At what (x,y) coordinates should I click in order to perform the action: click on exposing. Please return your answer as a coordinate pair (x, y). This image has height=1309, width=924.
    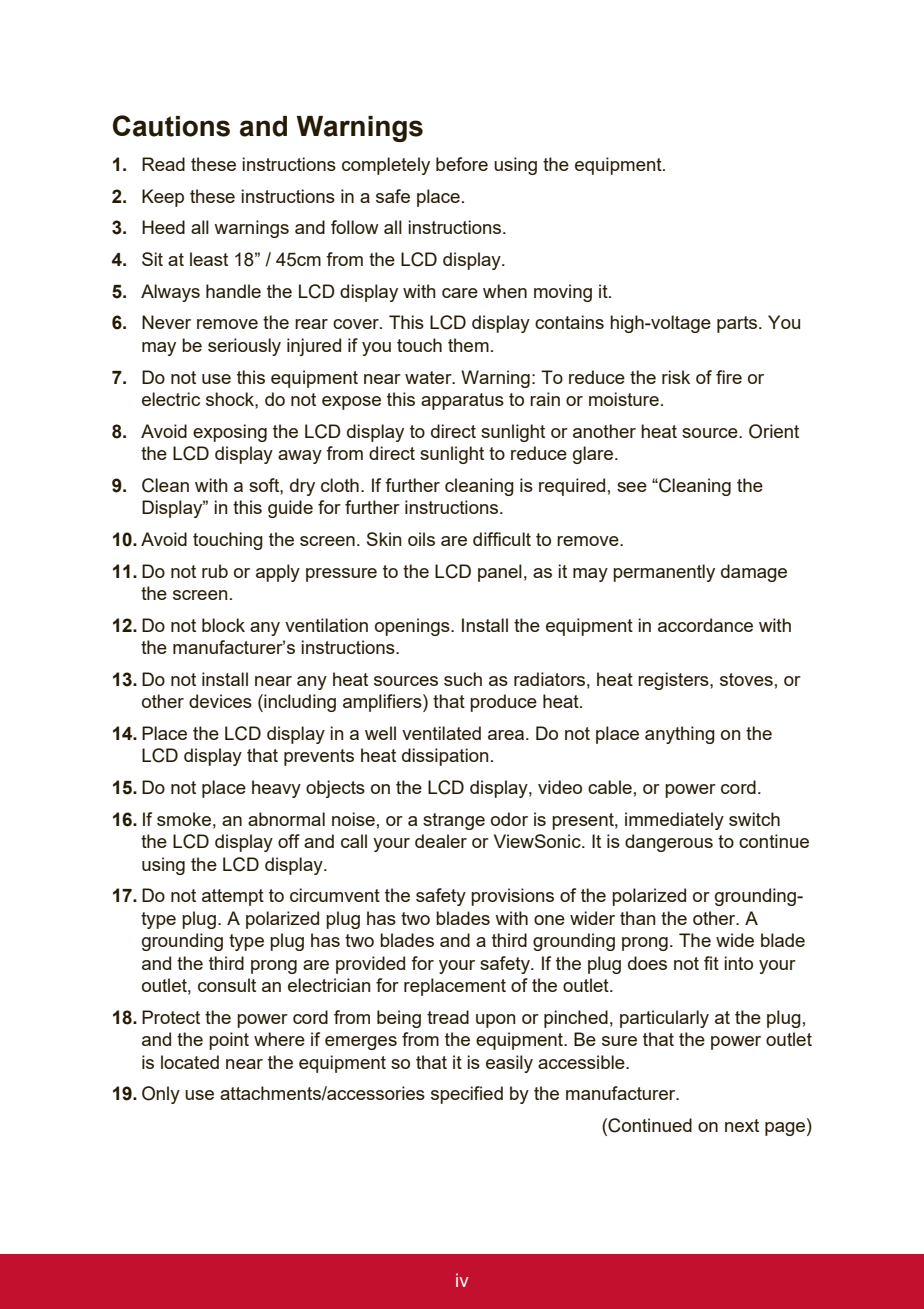
    Looking at the image, I should click on (230, 433).
